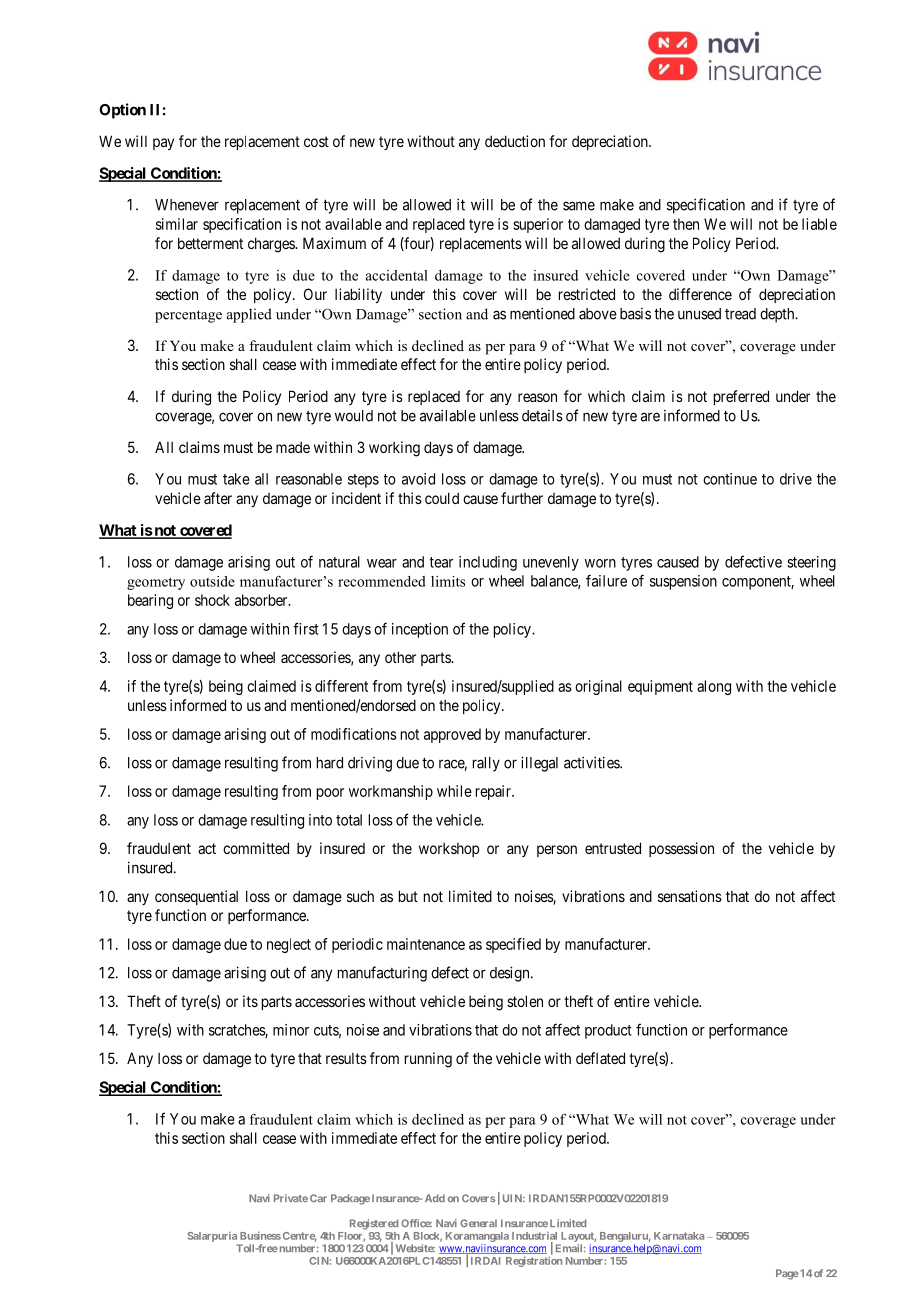 The width and height of the document is (924, 1308). What do you see at coordinates (452, 735) in the document?
I see `approved` at bounding box center [452, 735].
